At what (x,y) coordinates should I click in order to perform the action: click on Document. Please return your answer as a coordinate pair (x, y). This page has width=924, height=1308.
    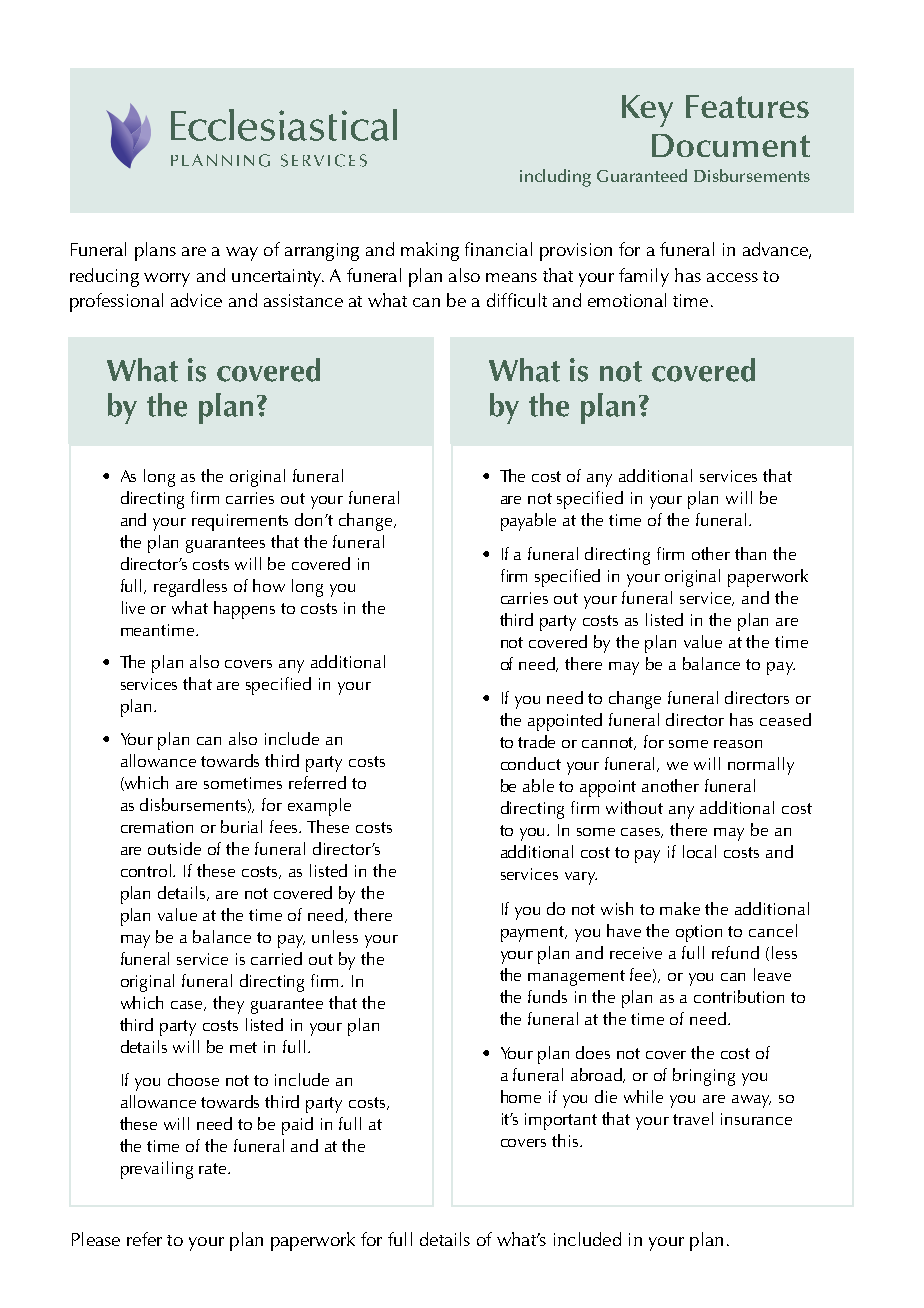
    Looking at the image, I should click on (731, 145).
